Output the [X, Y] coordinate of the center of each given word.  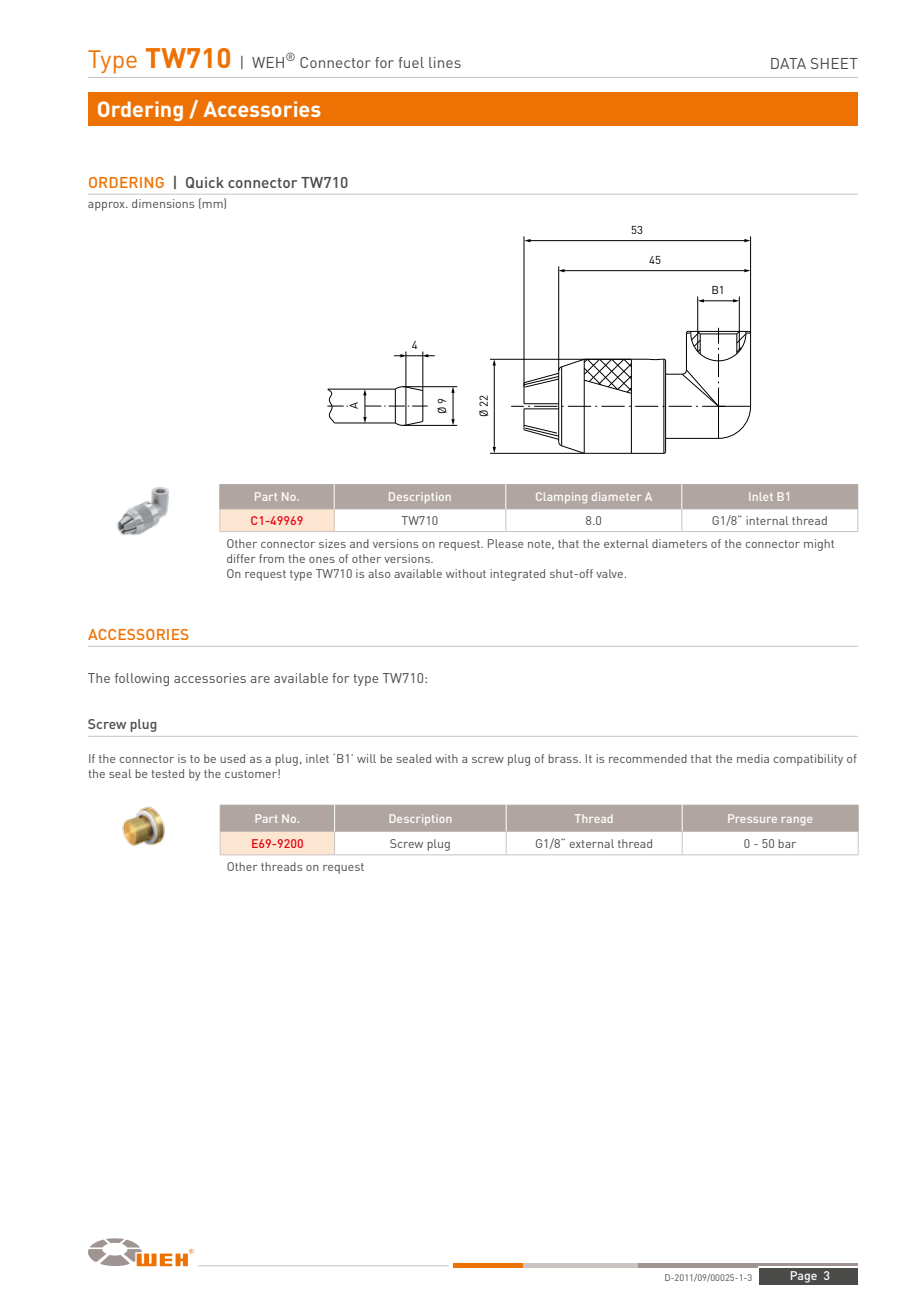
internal [767, 520]
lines [445, 62]
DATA [788, 63]
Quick [205, 182]
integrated [517, 575]
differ [241, 558]
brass [564, 758]
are [260, 679]
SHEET [834, 63]
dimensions [163, 203]
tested [167, 773]
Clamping [561, 498]
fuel [411, 62]
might [819, 545]
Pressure [752, 818]
